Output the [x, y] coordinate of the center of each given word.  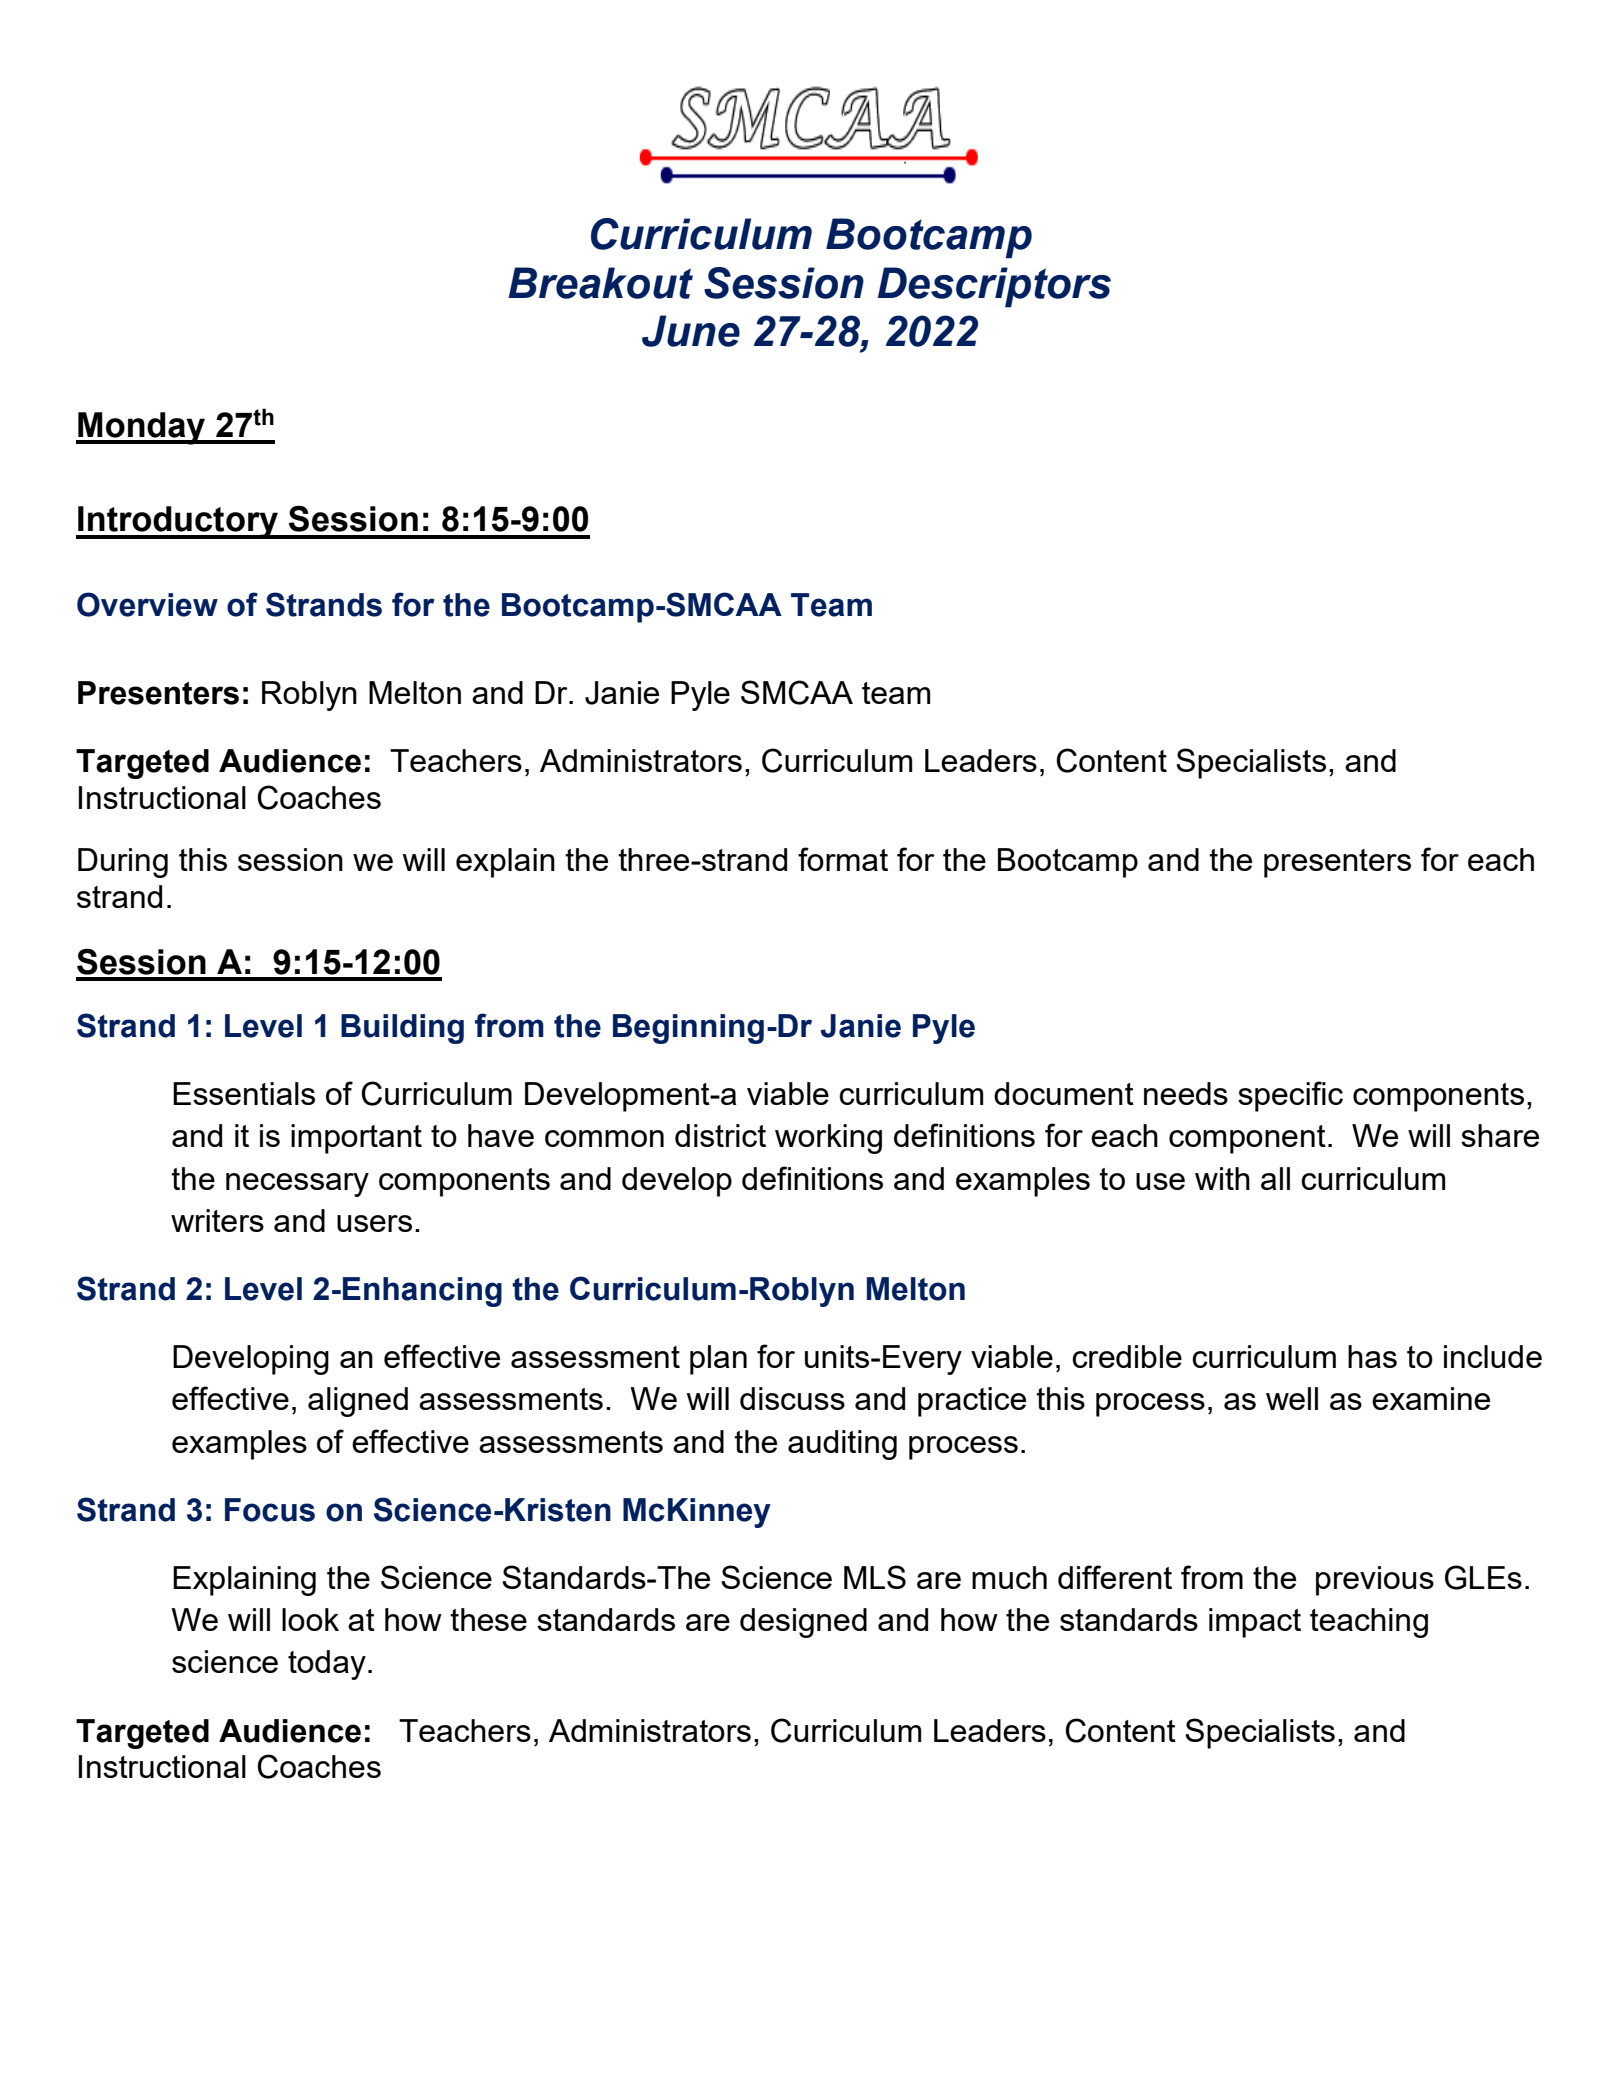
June [691, 331]
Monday [142, 428]
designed [803, 1623]
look [310, 1619]
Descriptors [994, 287]
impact [1255, 1623]
